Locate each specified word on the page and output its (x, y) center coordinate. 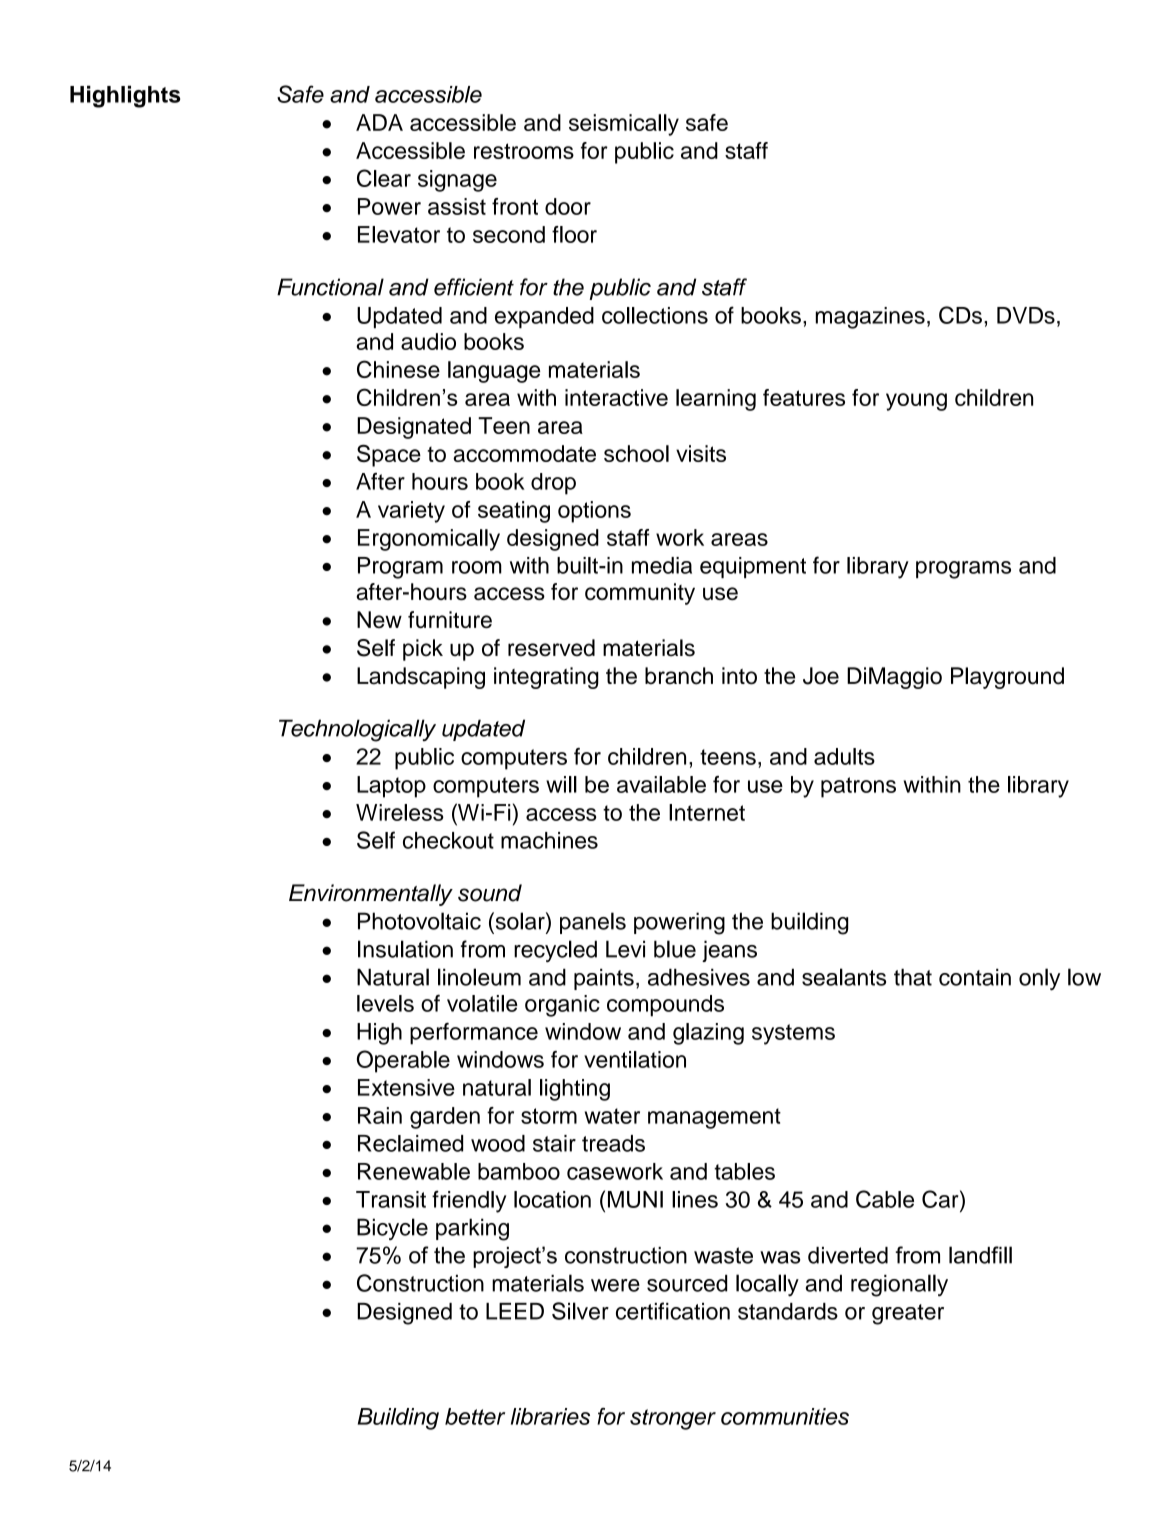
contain (975, 977)
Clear (384, 178)
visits (701, 453)
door (568, 206)
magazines (870, 318)
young (916, 402)
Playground (1007, 678)
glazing (708, 1034)
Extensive (406, 1087)
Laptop (391, 787)
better (475, 1416)
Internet (707, 812)
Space (389, 455)
